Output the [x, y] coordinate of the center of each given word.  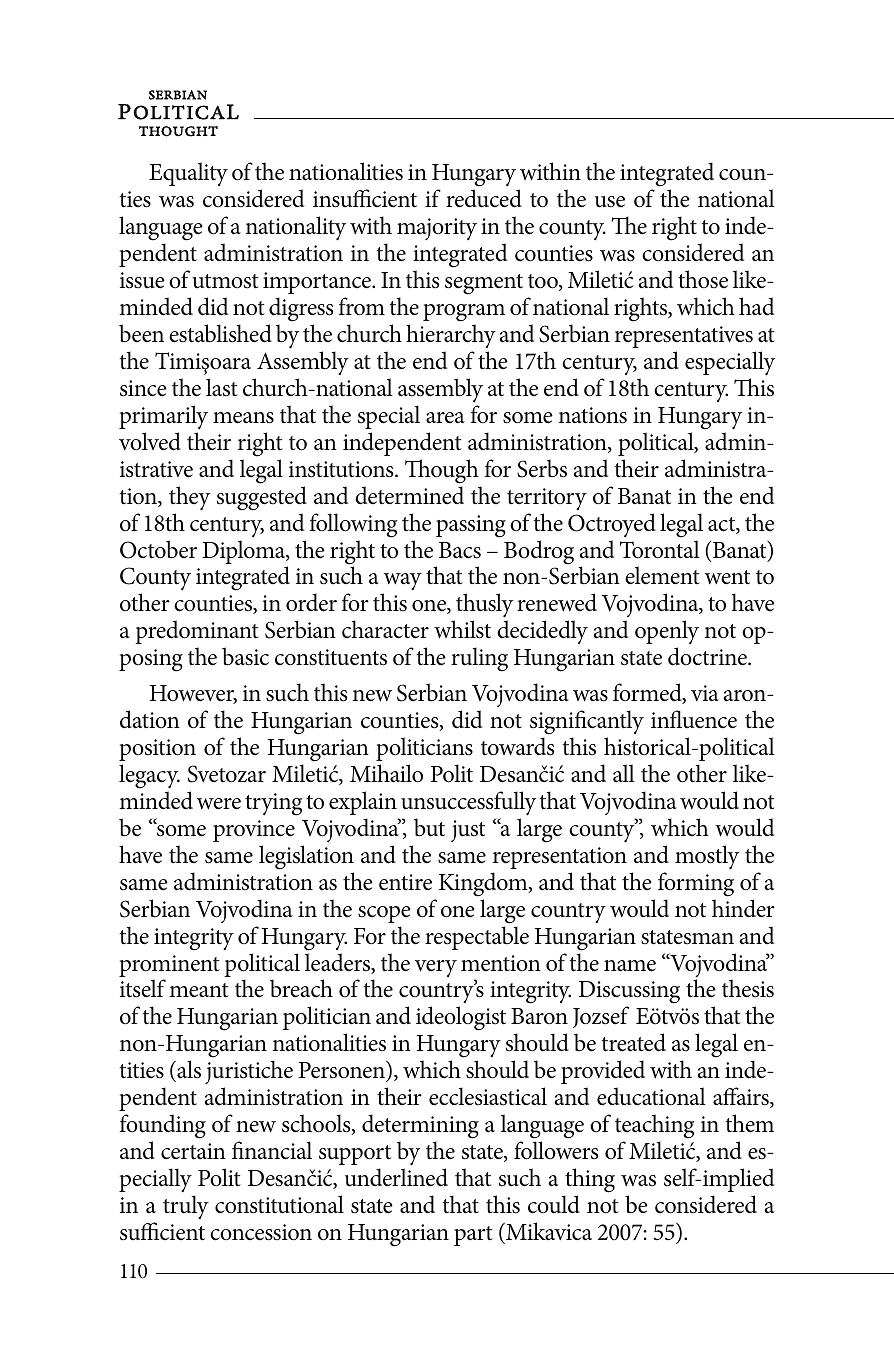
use [610, 202]
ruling [479, 659]
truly [186, 1207]
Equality [188, 174]
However [193, 694]
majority [437, 229]
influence [694, 719]
